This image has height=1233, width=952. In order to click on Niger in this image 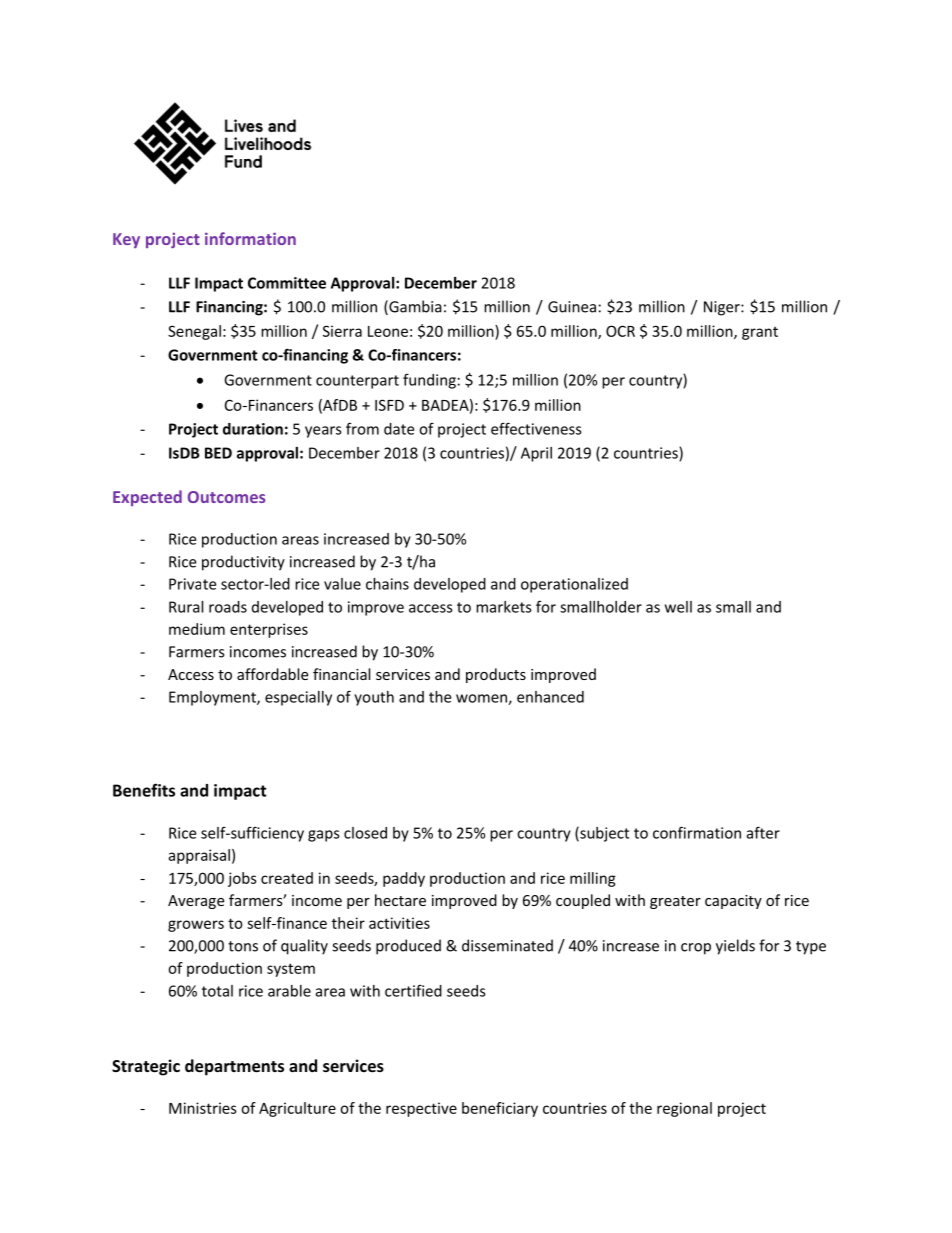, I will do `click(723, 308)`.
